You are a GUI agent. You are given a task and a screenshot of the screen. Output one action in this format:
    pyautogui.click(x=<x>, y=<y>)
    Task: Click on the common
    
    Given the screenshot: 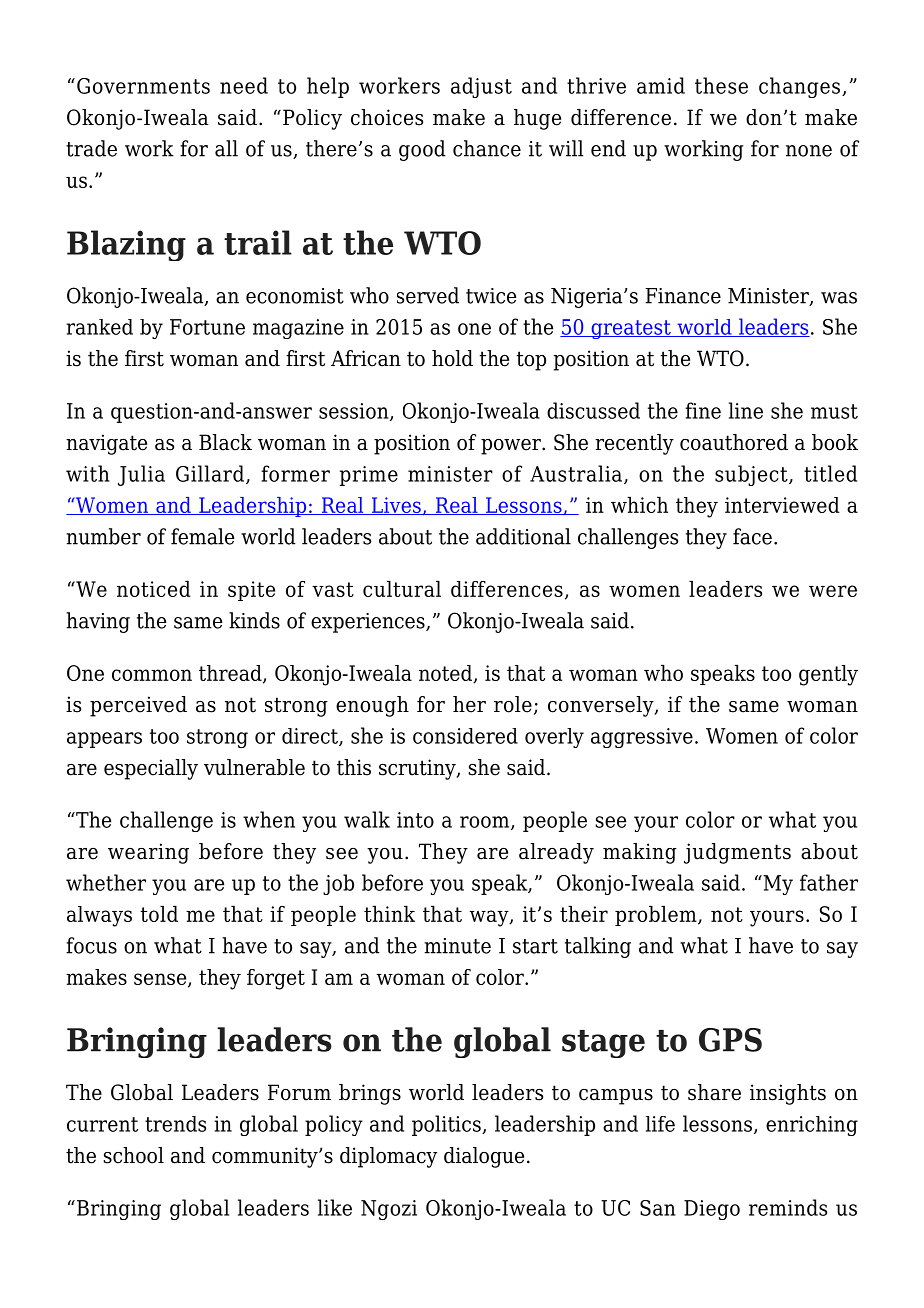 What is the action you would take?
    pyautogui.click(x=152, y=675)
